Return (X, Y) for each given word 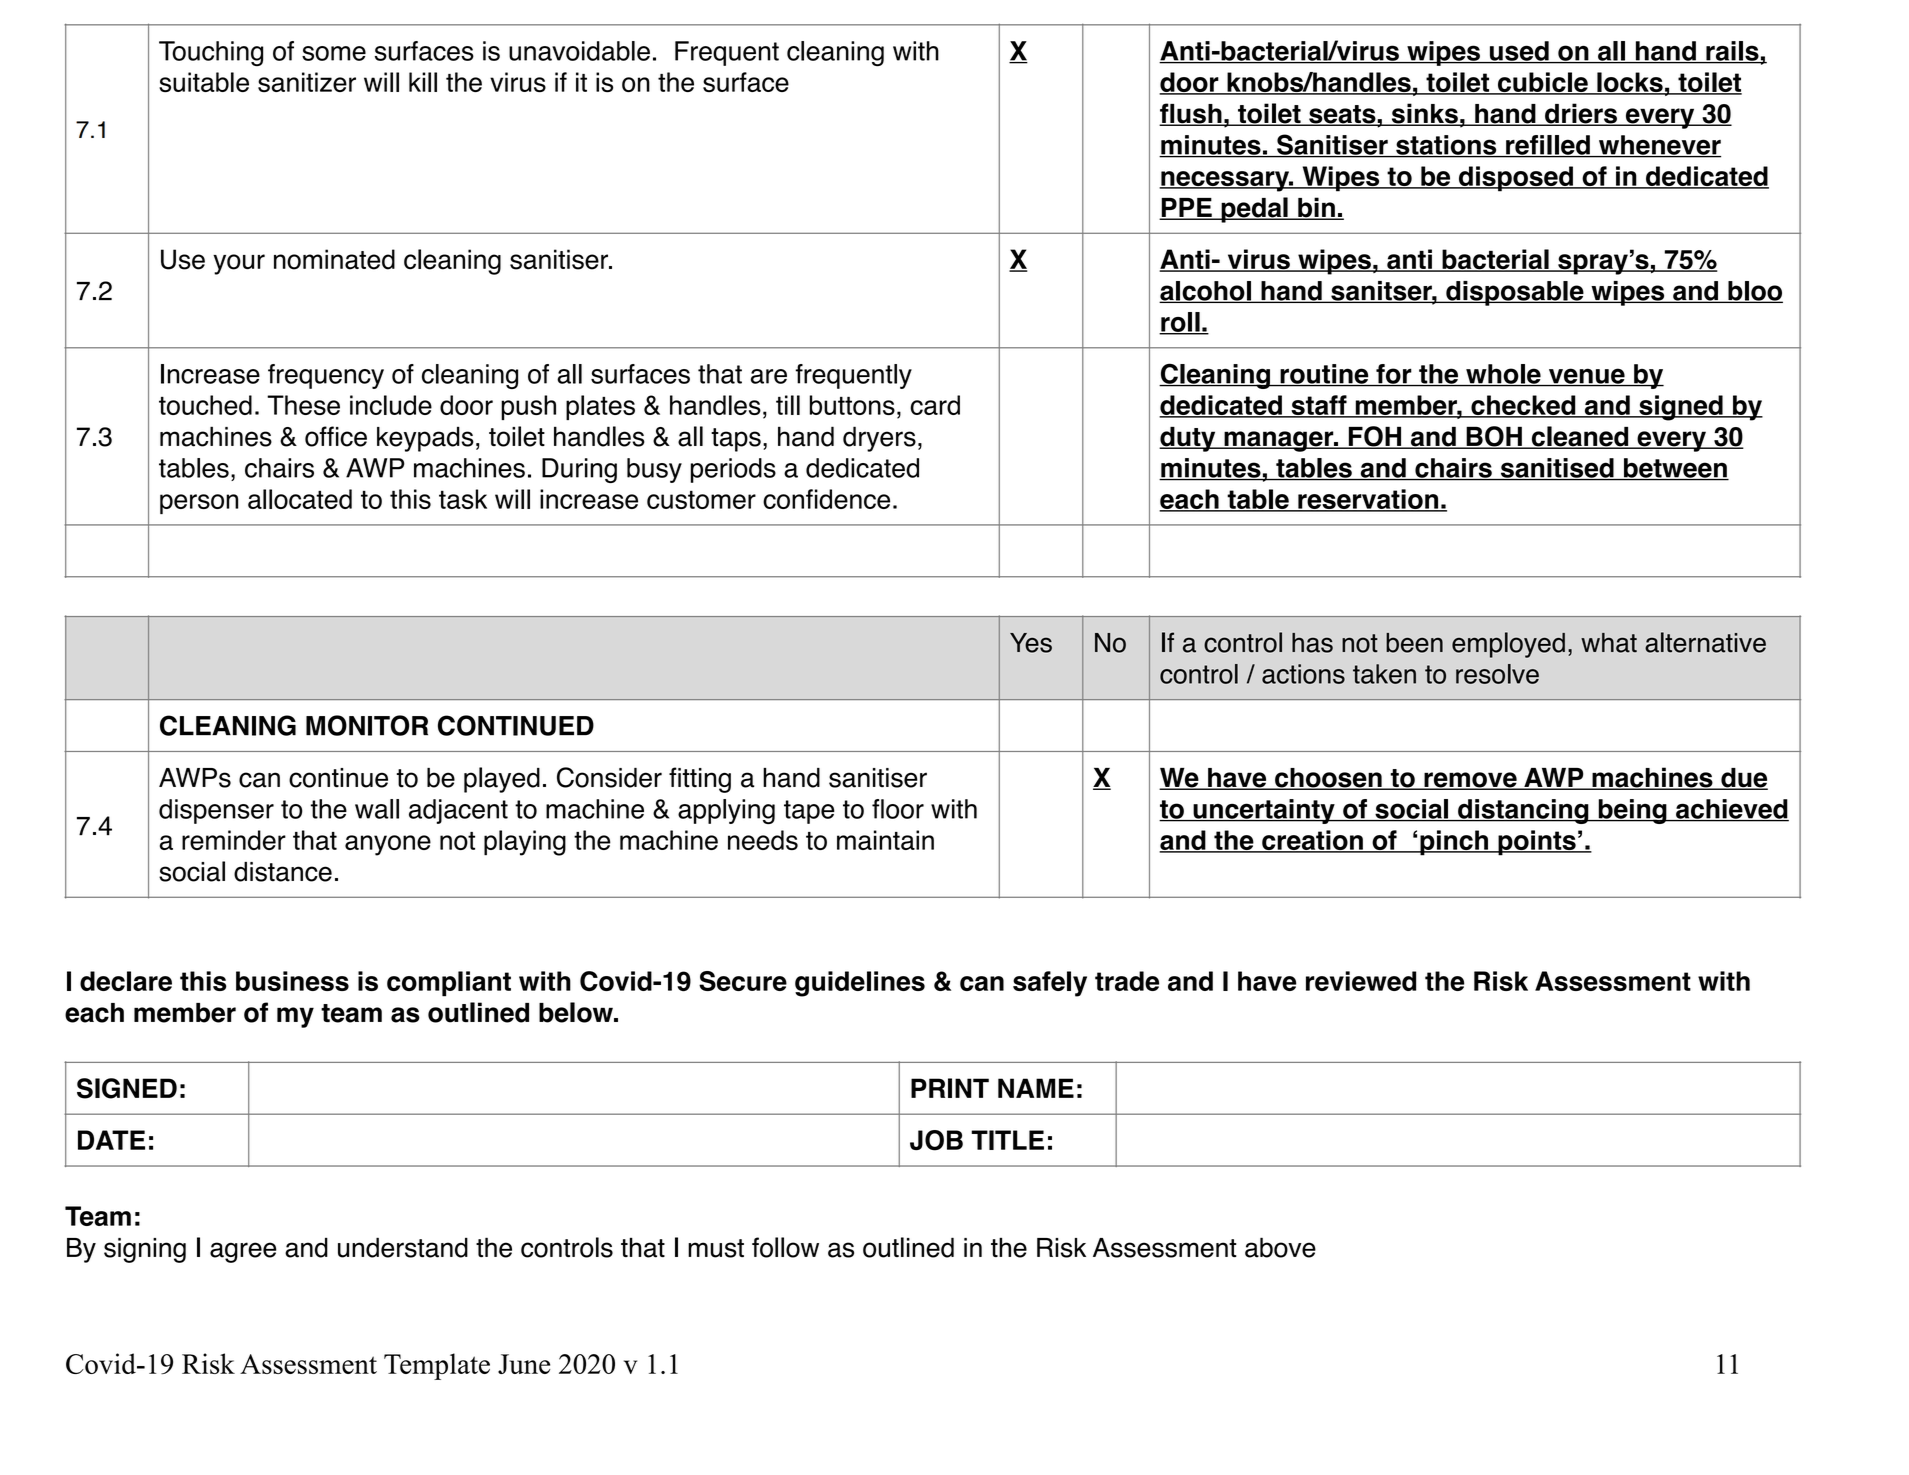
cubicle (1543, 83)
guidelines (860, 984)
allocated (300, 499)
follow (785, 1247)
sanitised (1557, 469)
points (1537, 843)
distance (283, 872)
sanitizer (307, 82)
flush (1191, 114)
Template (437, 1366)
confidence (826, 499)
